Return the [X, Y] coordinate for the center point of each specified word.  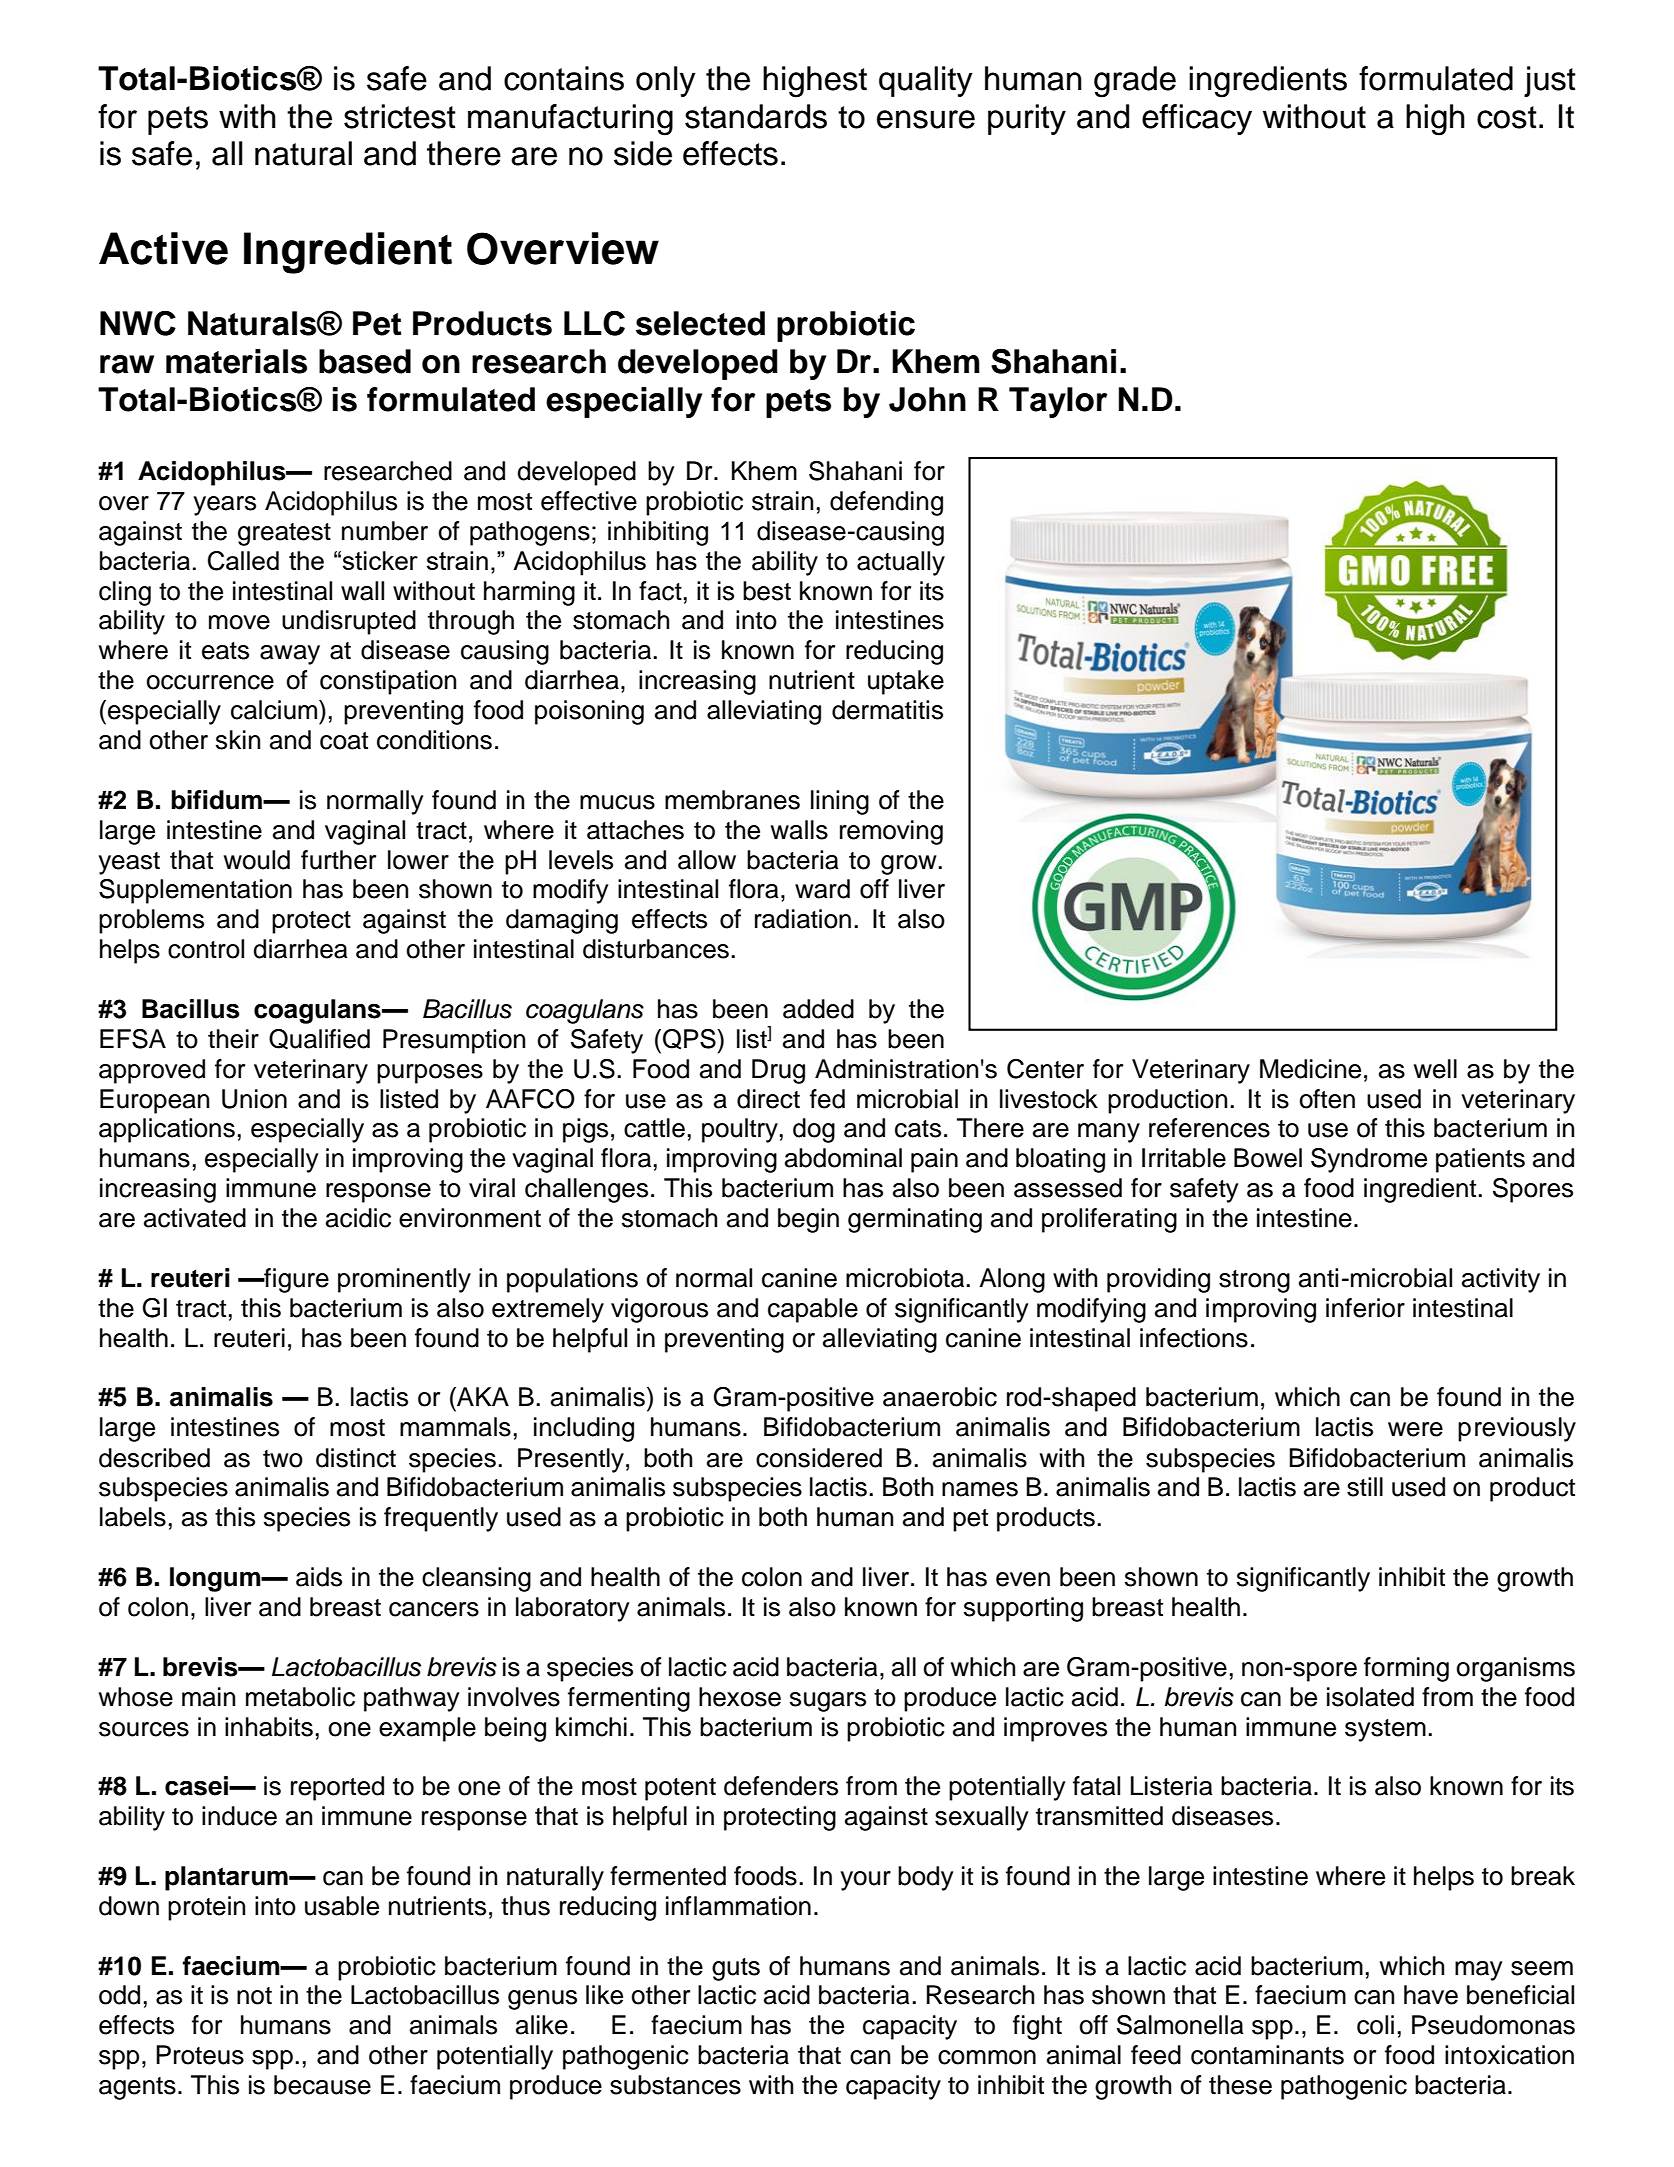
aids [319, 1577]
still [1365, 1487]
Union [254, 1099]
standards [756, 116]
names [980, 1489]
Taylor [1058, 402]
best [767, 591]
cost [1507, 117]
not [254, 1996]
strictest [400, 116]
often [1327, 1099]
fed [827, 1099]
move [239, 622]
